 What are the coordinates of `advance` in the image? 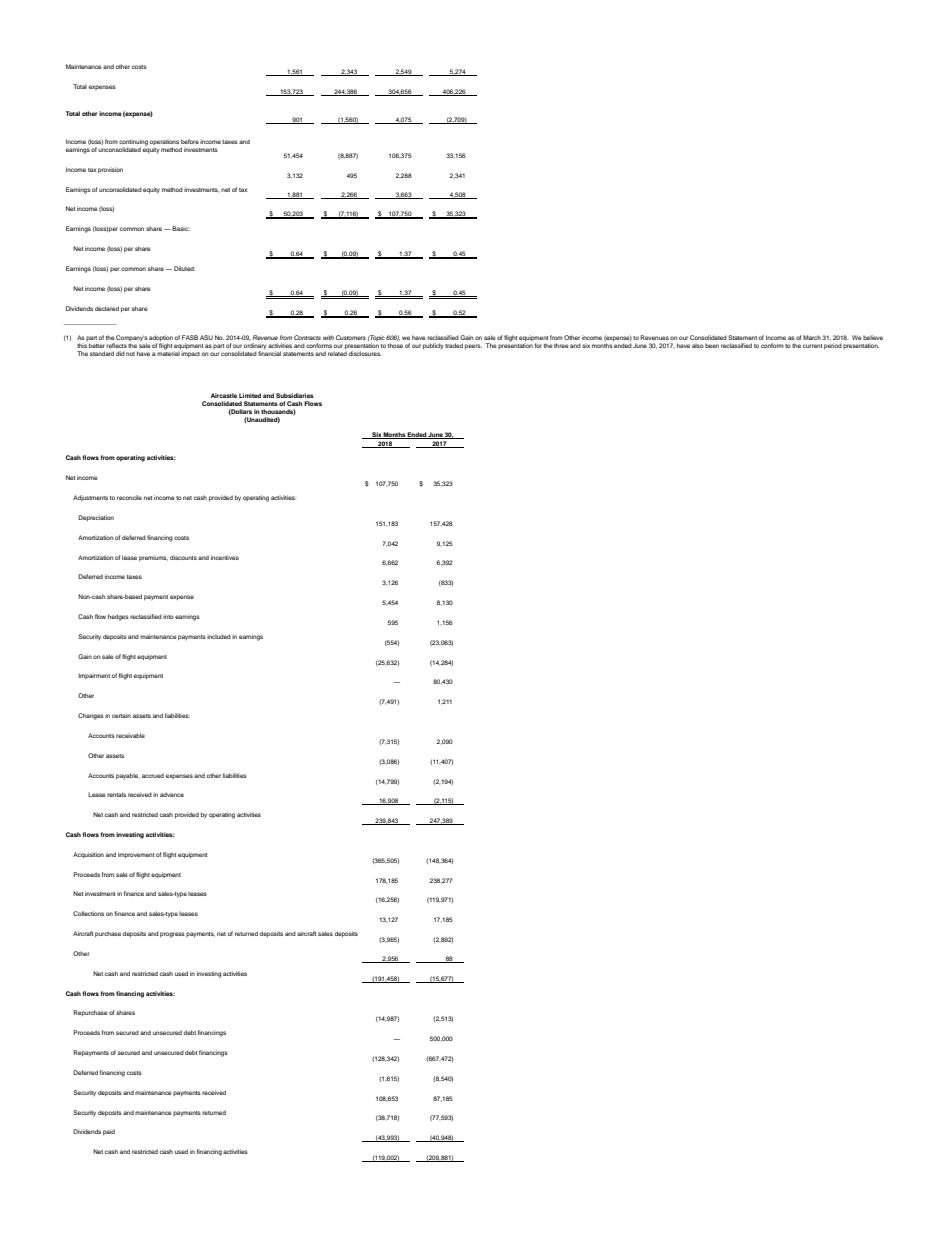 It's located at (172, 794).
